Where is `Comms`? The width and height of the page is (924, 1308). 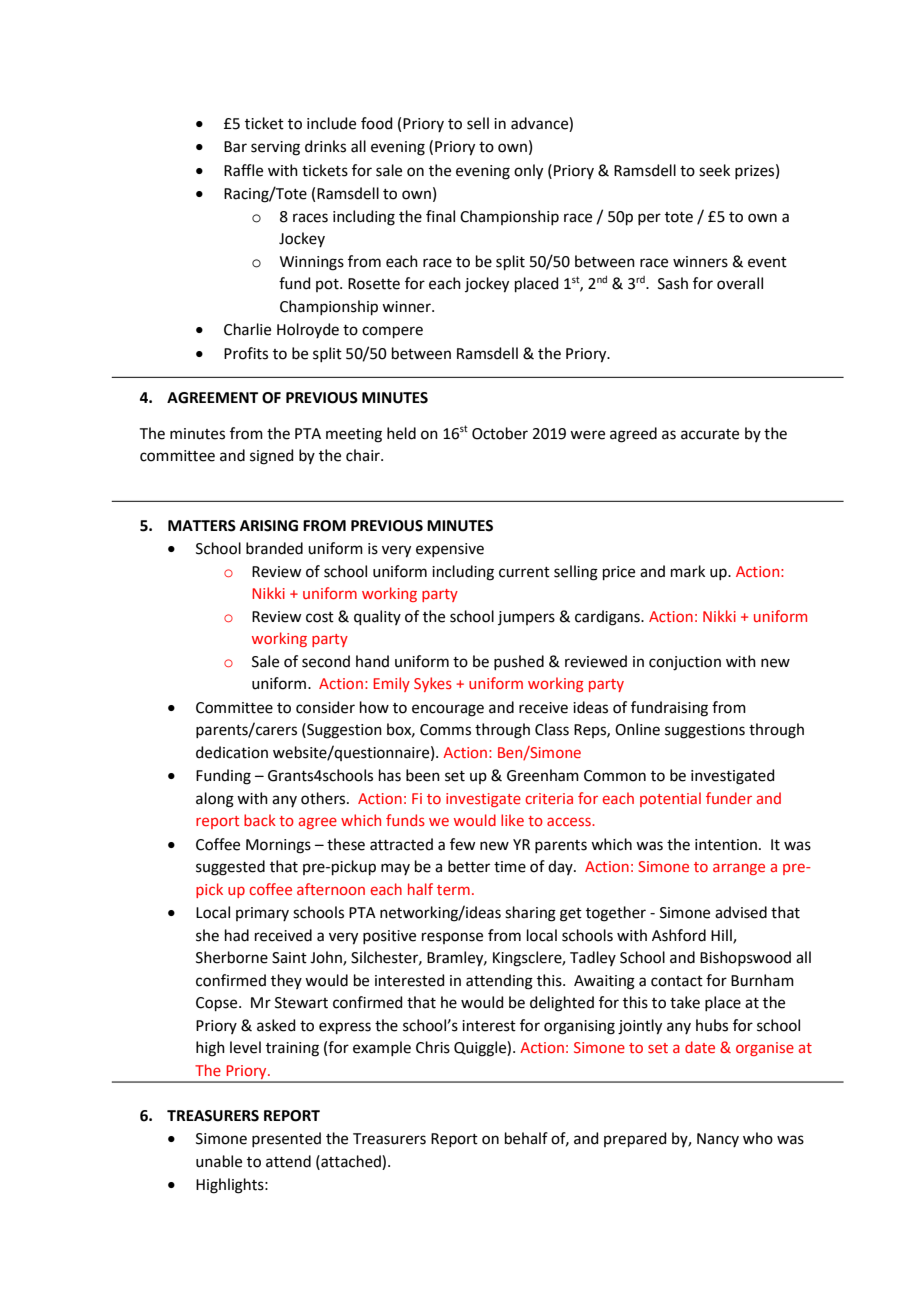 Comms is located at coordinates (445, 730).
